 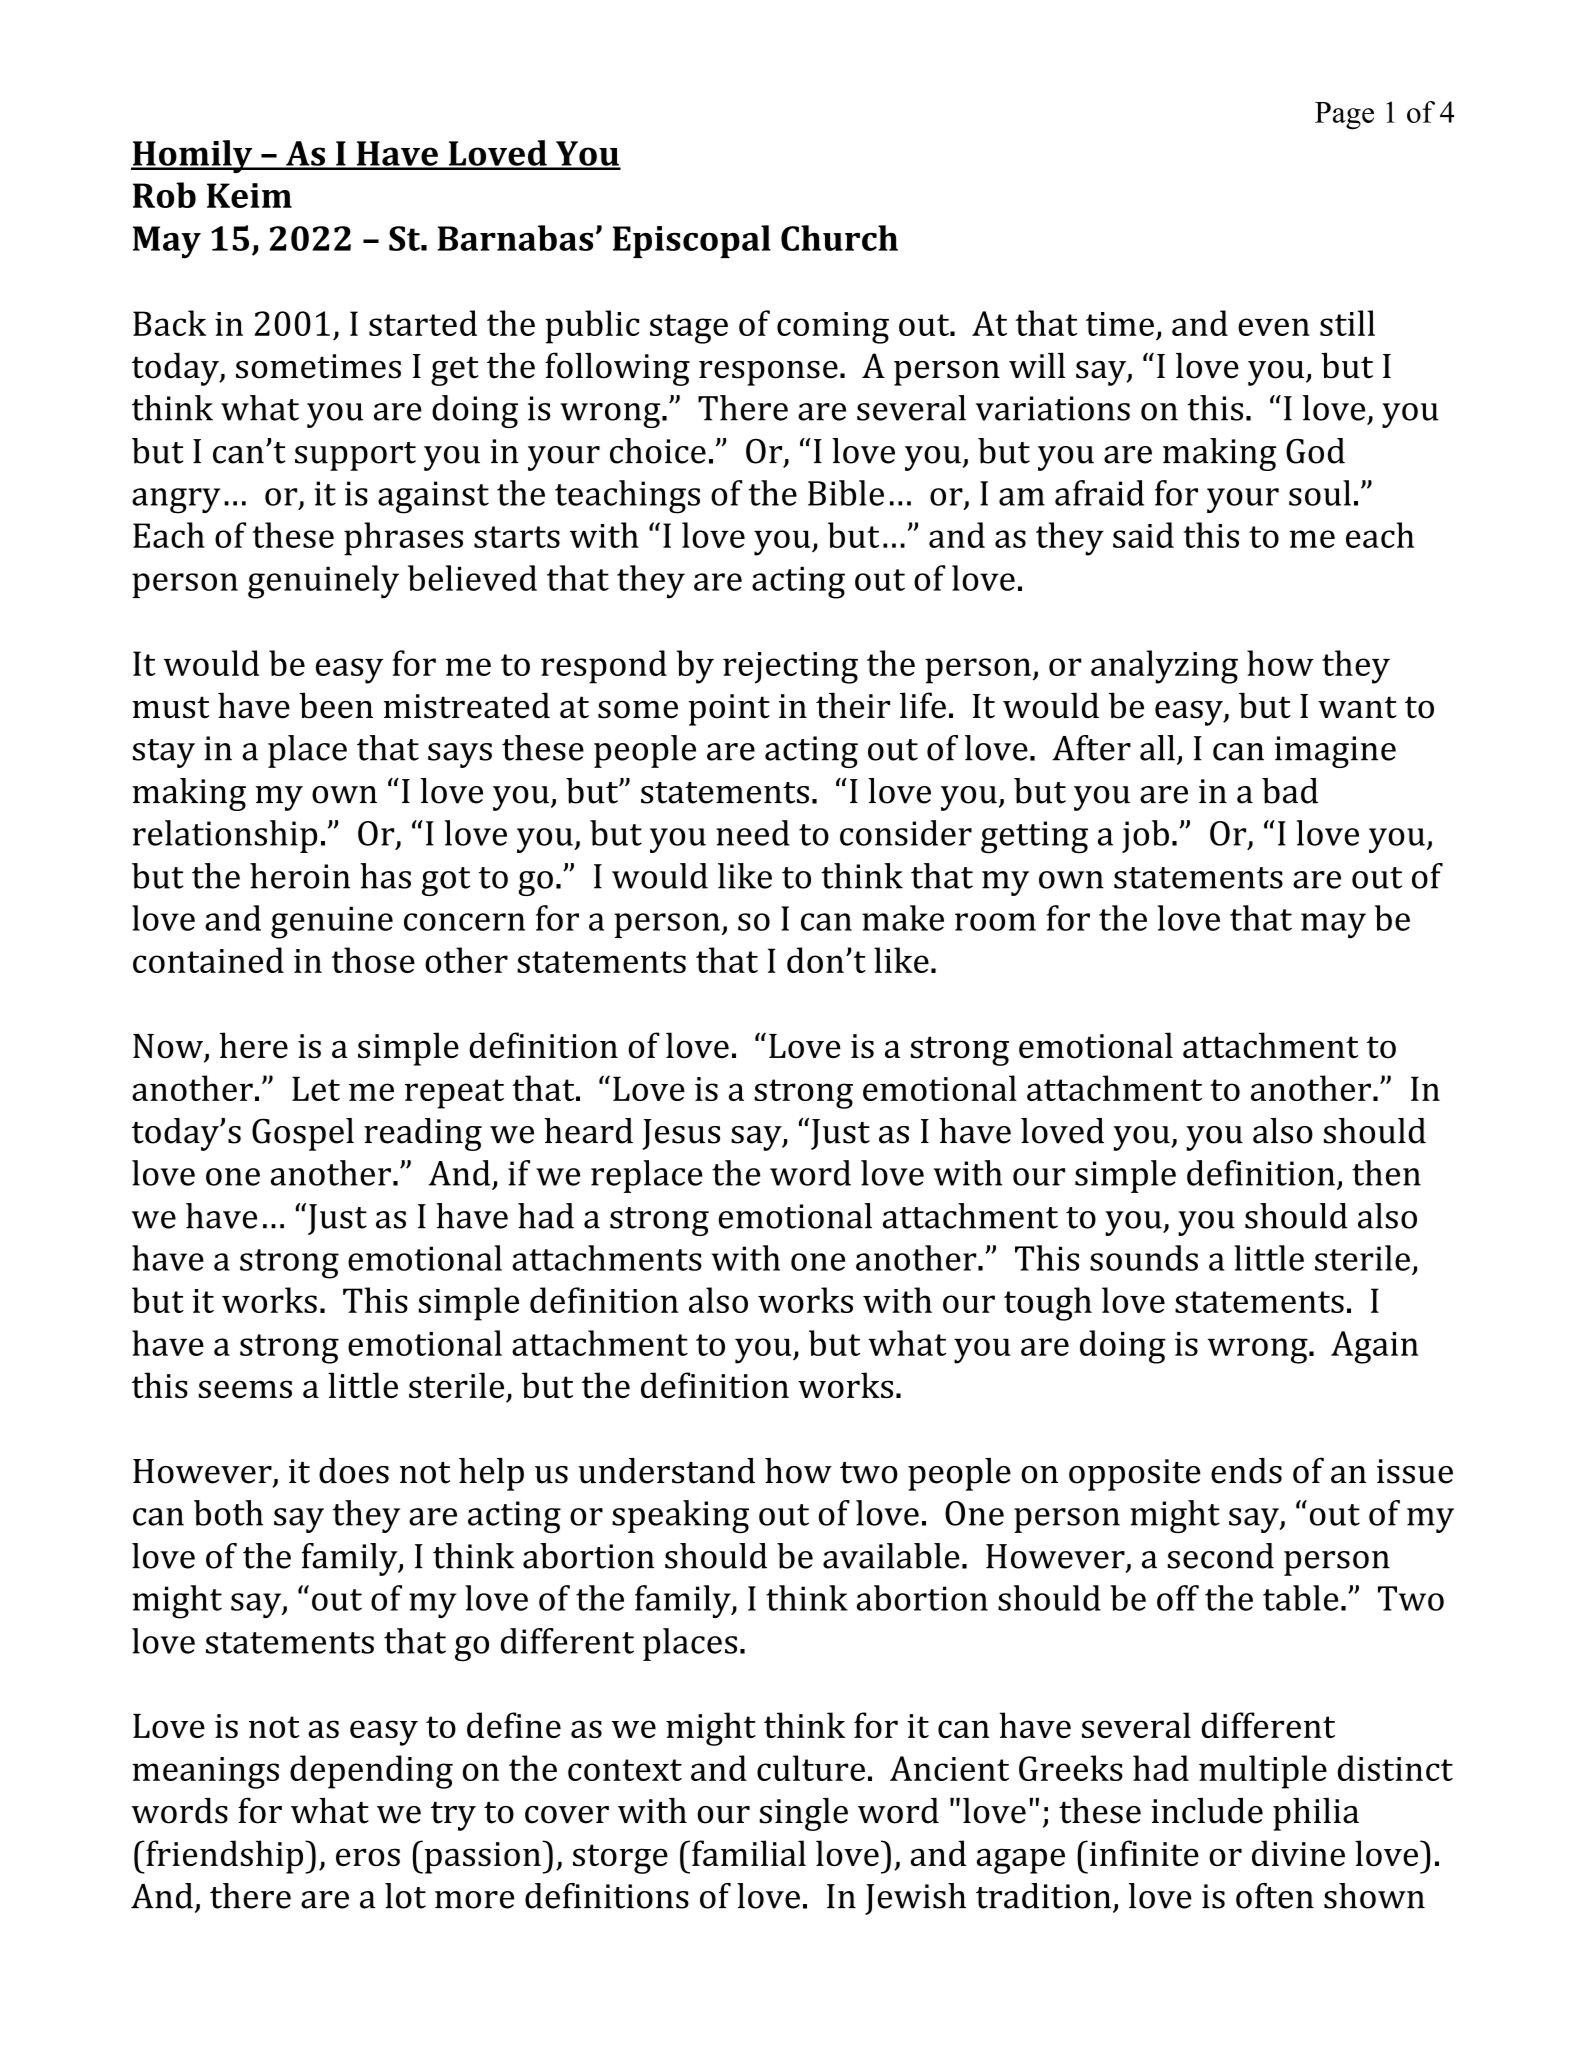 I want to click on then, so click(x=1386, y=1173).
